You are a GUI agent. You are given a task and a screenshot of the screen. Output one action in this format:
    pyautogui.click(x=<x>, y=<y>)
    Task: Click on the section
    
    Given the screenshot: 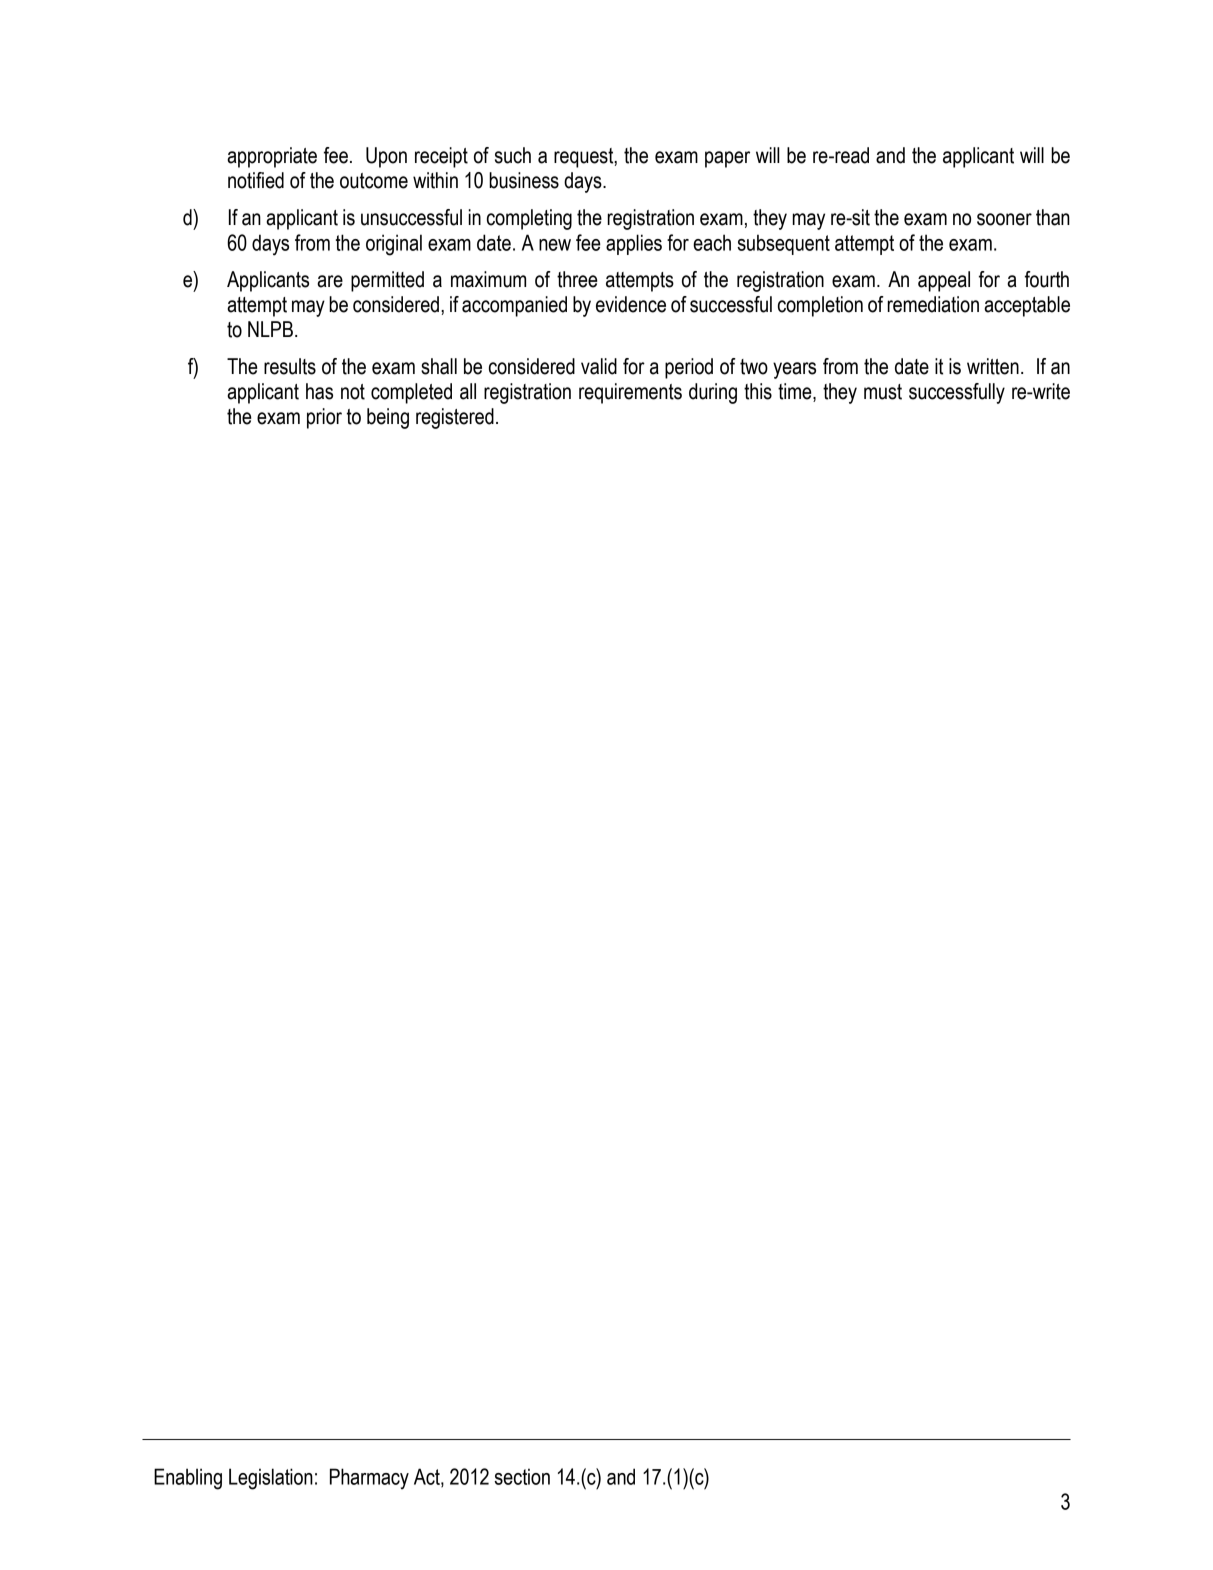 What is the action you would take?
    pyautogui.click(x=522, y=1476)
